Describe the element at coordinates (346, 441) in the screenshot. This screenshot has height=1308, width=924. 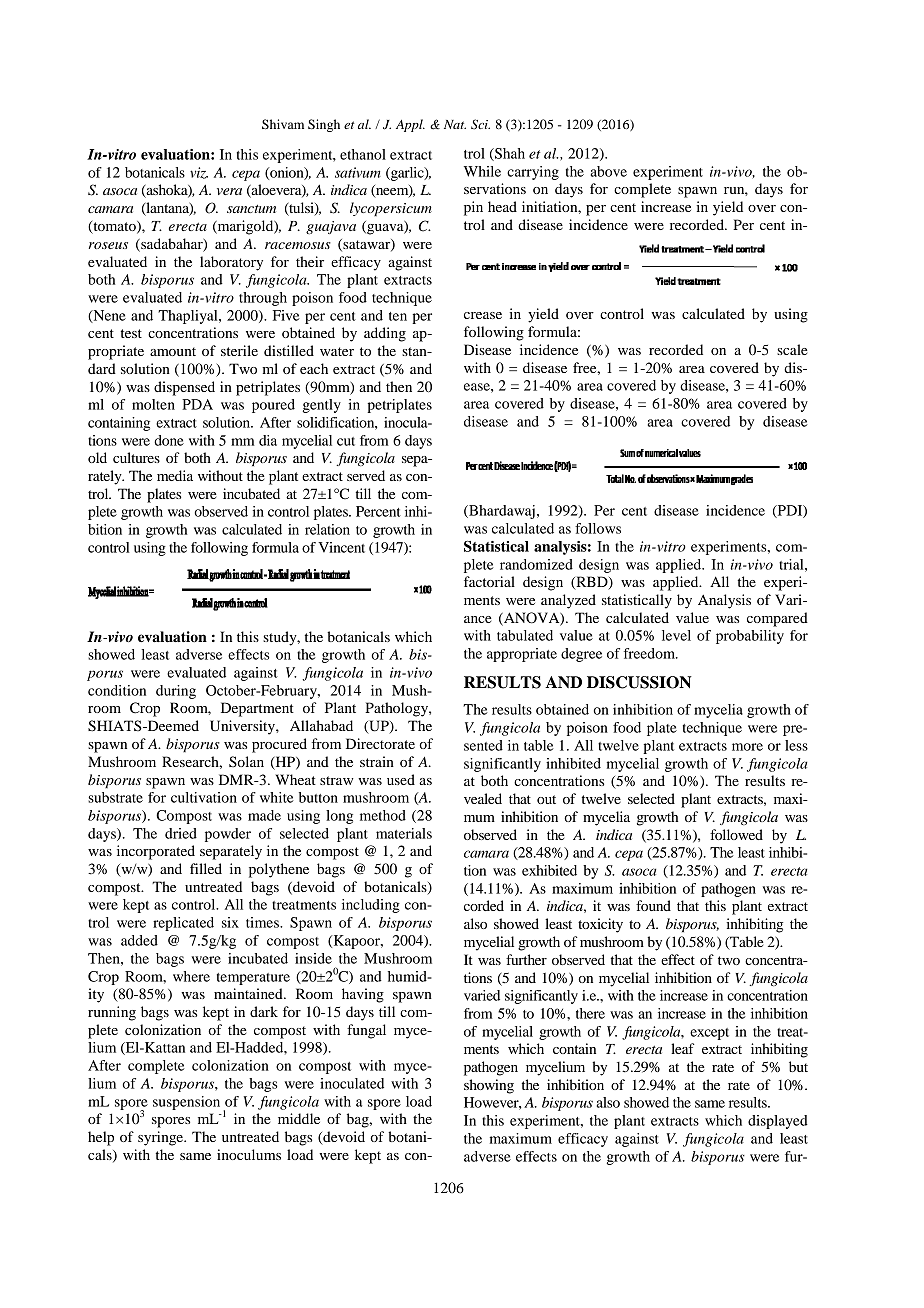
I see `cut` at that location.
